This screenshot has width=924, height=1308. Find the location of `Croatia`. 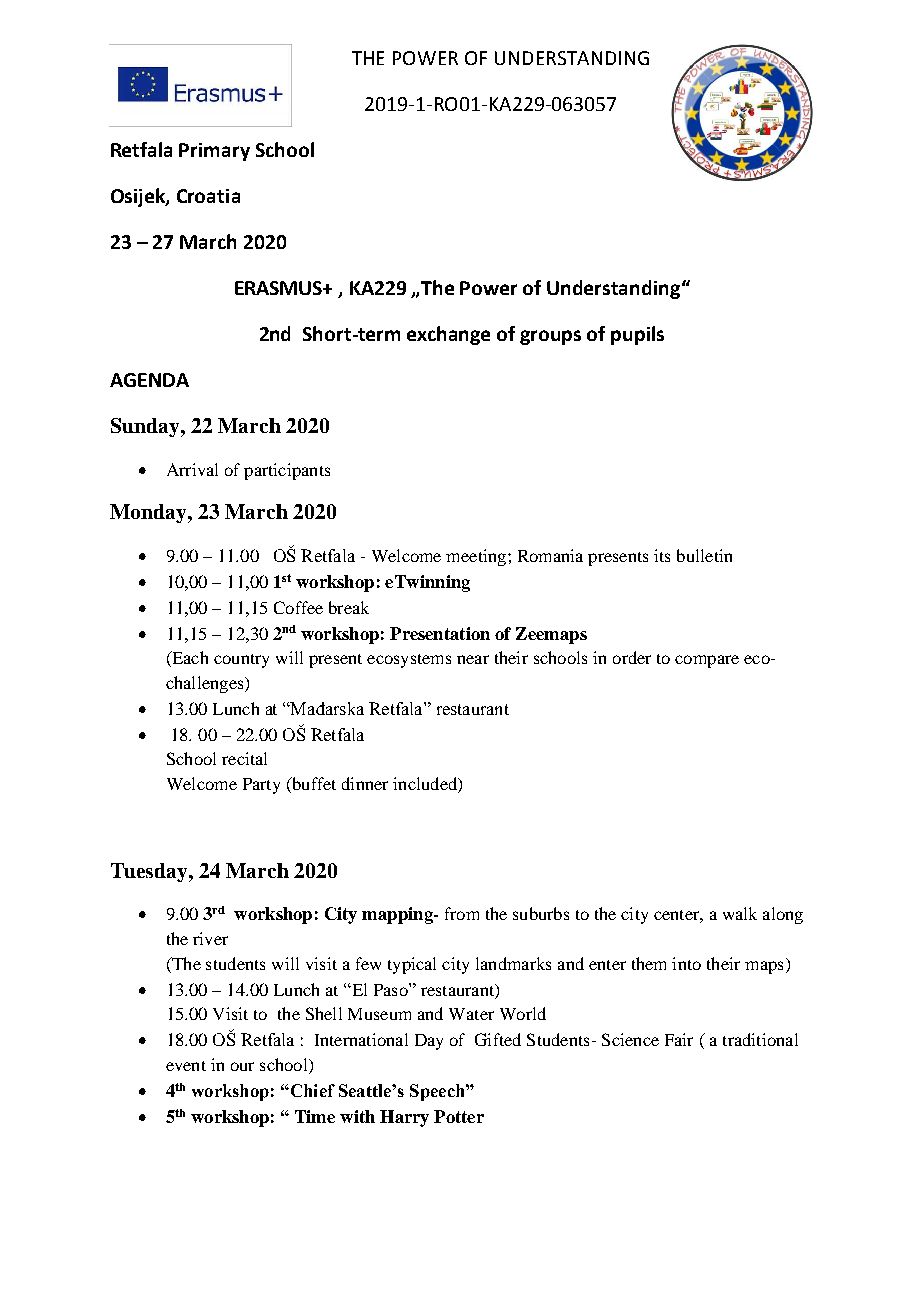

Croatia is located at coordinates (208, 196).
